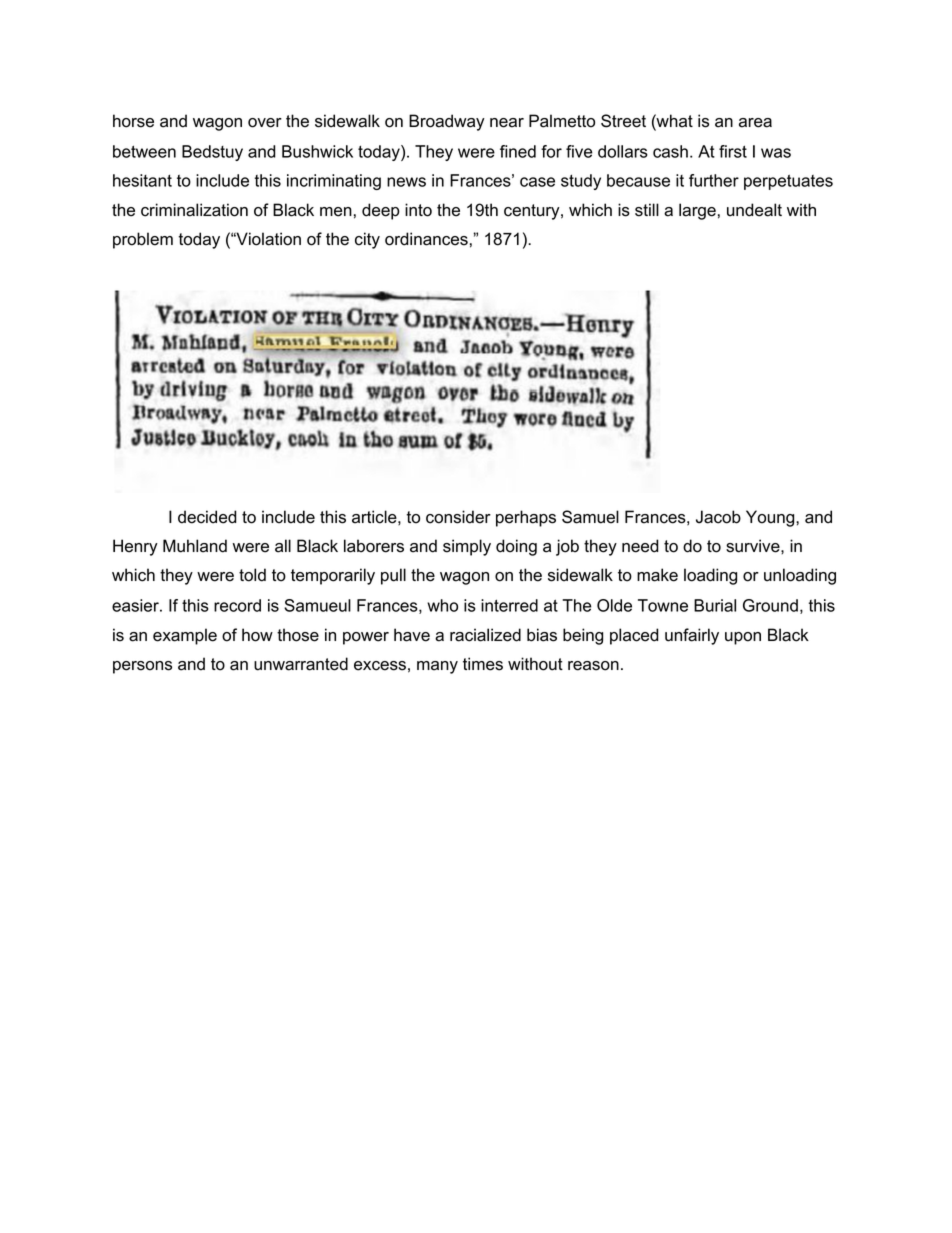 The height and width of the document is (1233, 952). Describe the element at coordinates (447, 122) in the document. I see `Broadway` at that location.
